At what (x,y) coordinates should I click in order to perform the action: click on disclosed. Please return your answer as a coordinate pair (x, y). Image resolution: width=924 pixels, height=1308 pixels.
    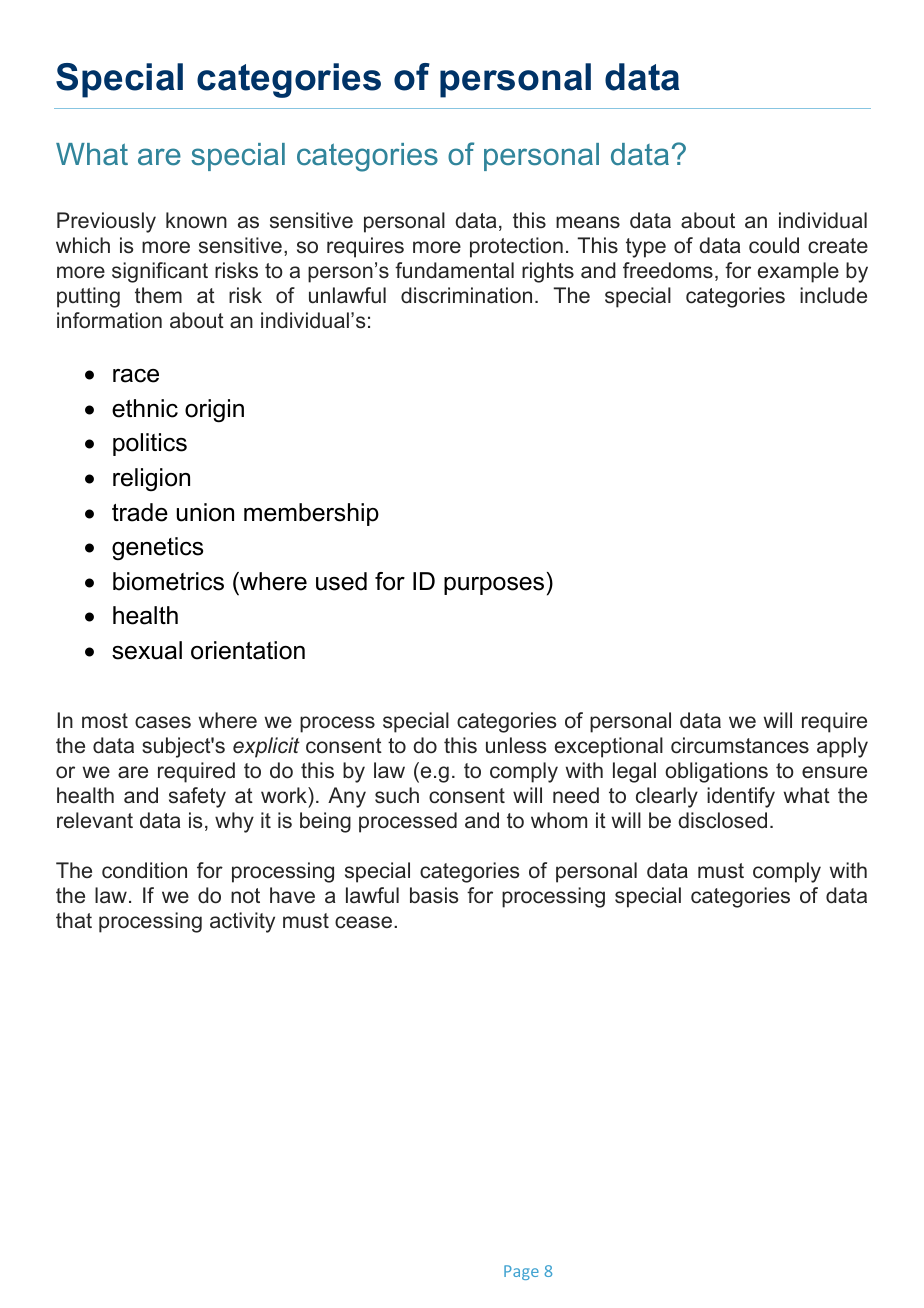
    Looking at the image, I should click on (722, 820).
